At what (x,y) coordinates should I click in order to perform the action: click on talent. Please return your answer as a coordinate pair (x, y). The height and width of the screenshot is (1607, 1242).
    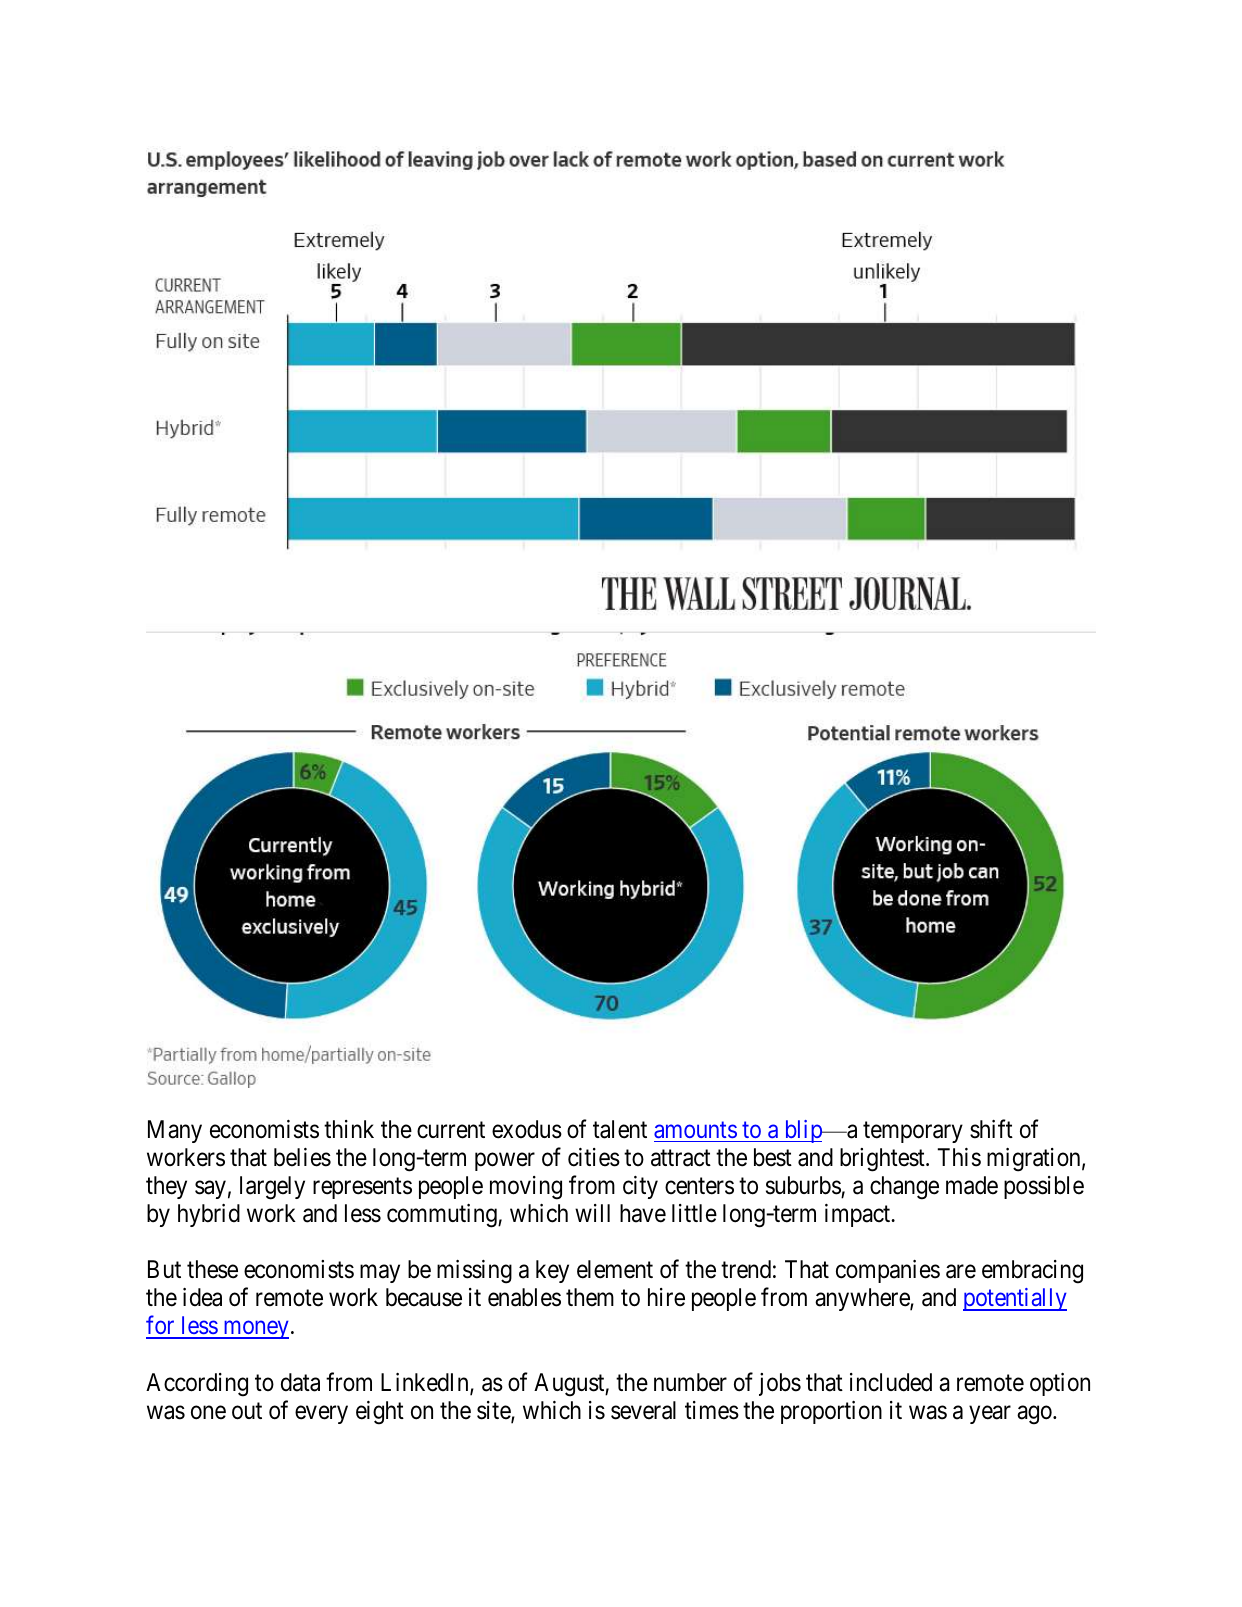
    Looking at the image, I should click on (620, 1129).
